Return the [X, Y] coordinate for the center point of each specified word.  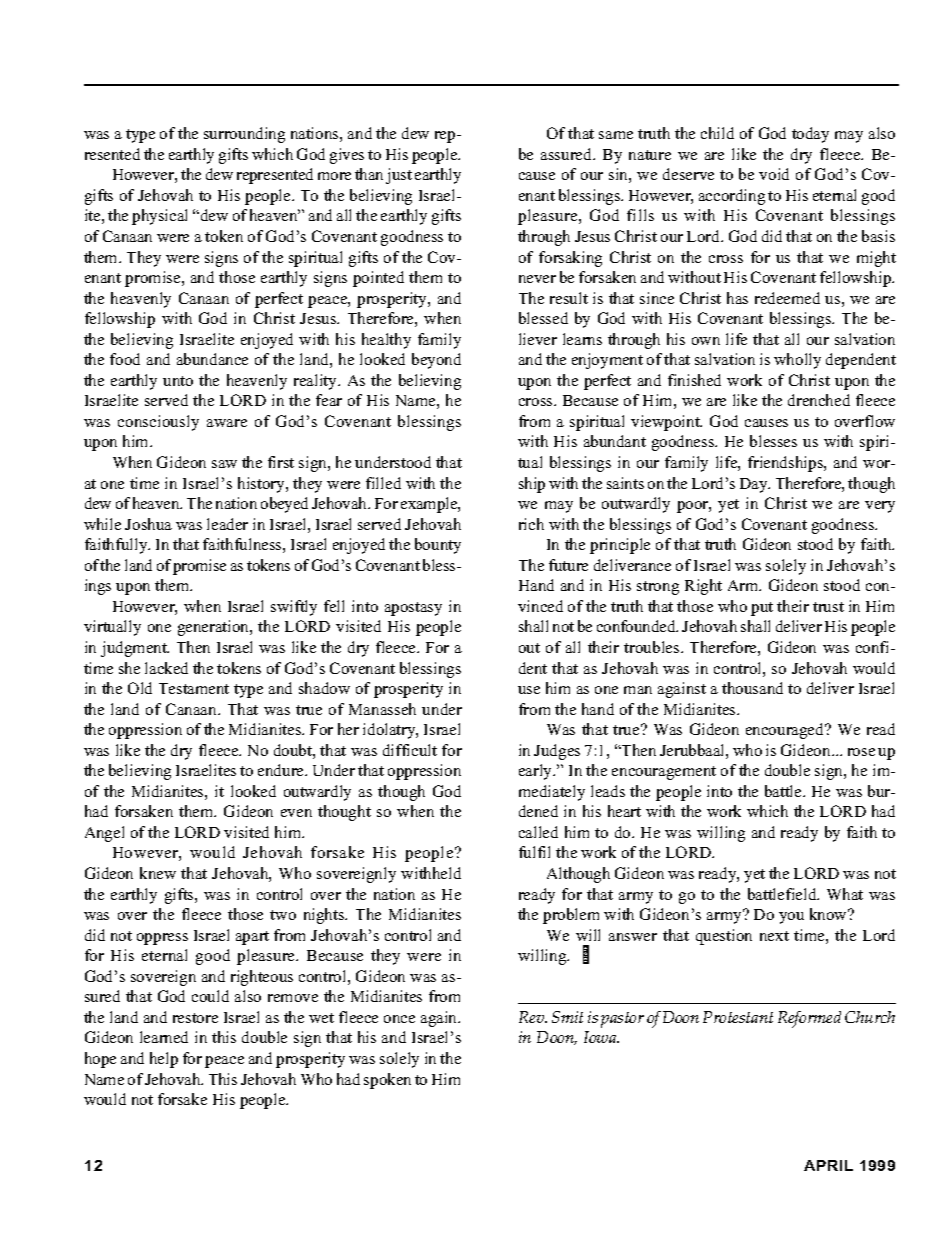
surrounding [244, 135]
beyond [436, 361]
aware [227, 423]
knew [158, 873]
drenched [819, 400]
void [774, 174]
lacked [166, 668]
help [164, 1060]
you [791, 918]
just [399, 176]
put [762, 609]
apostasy [413, 609]
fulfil [534, 852]
